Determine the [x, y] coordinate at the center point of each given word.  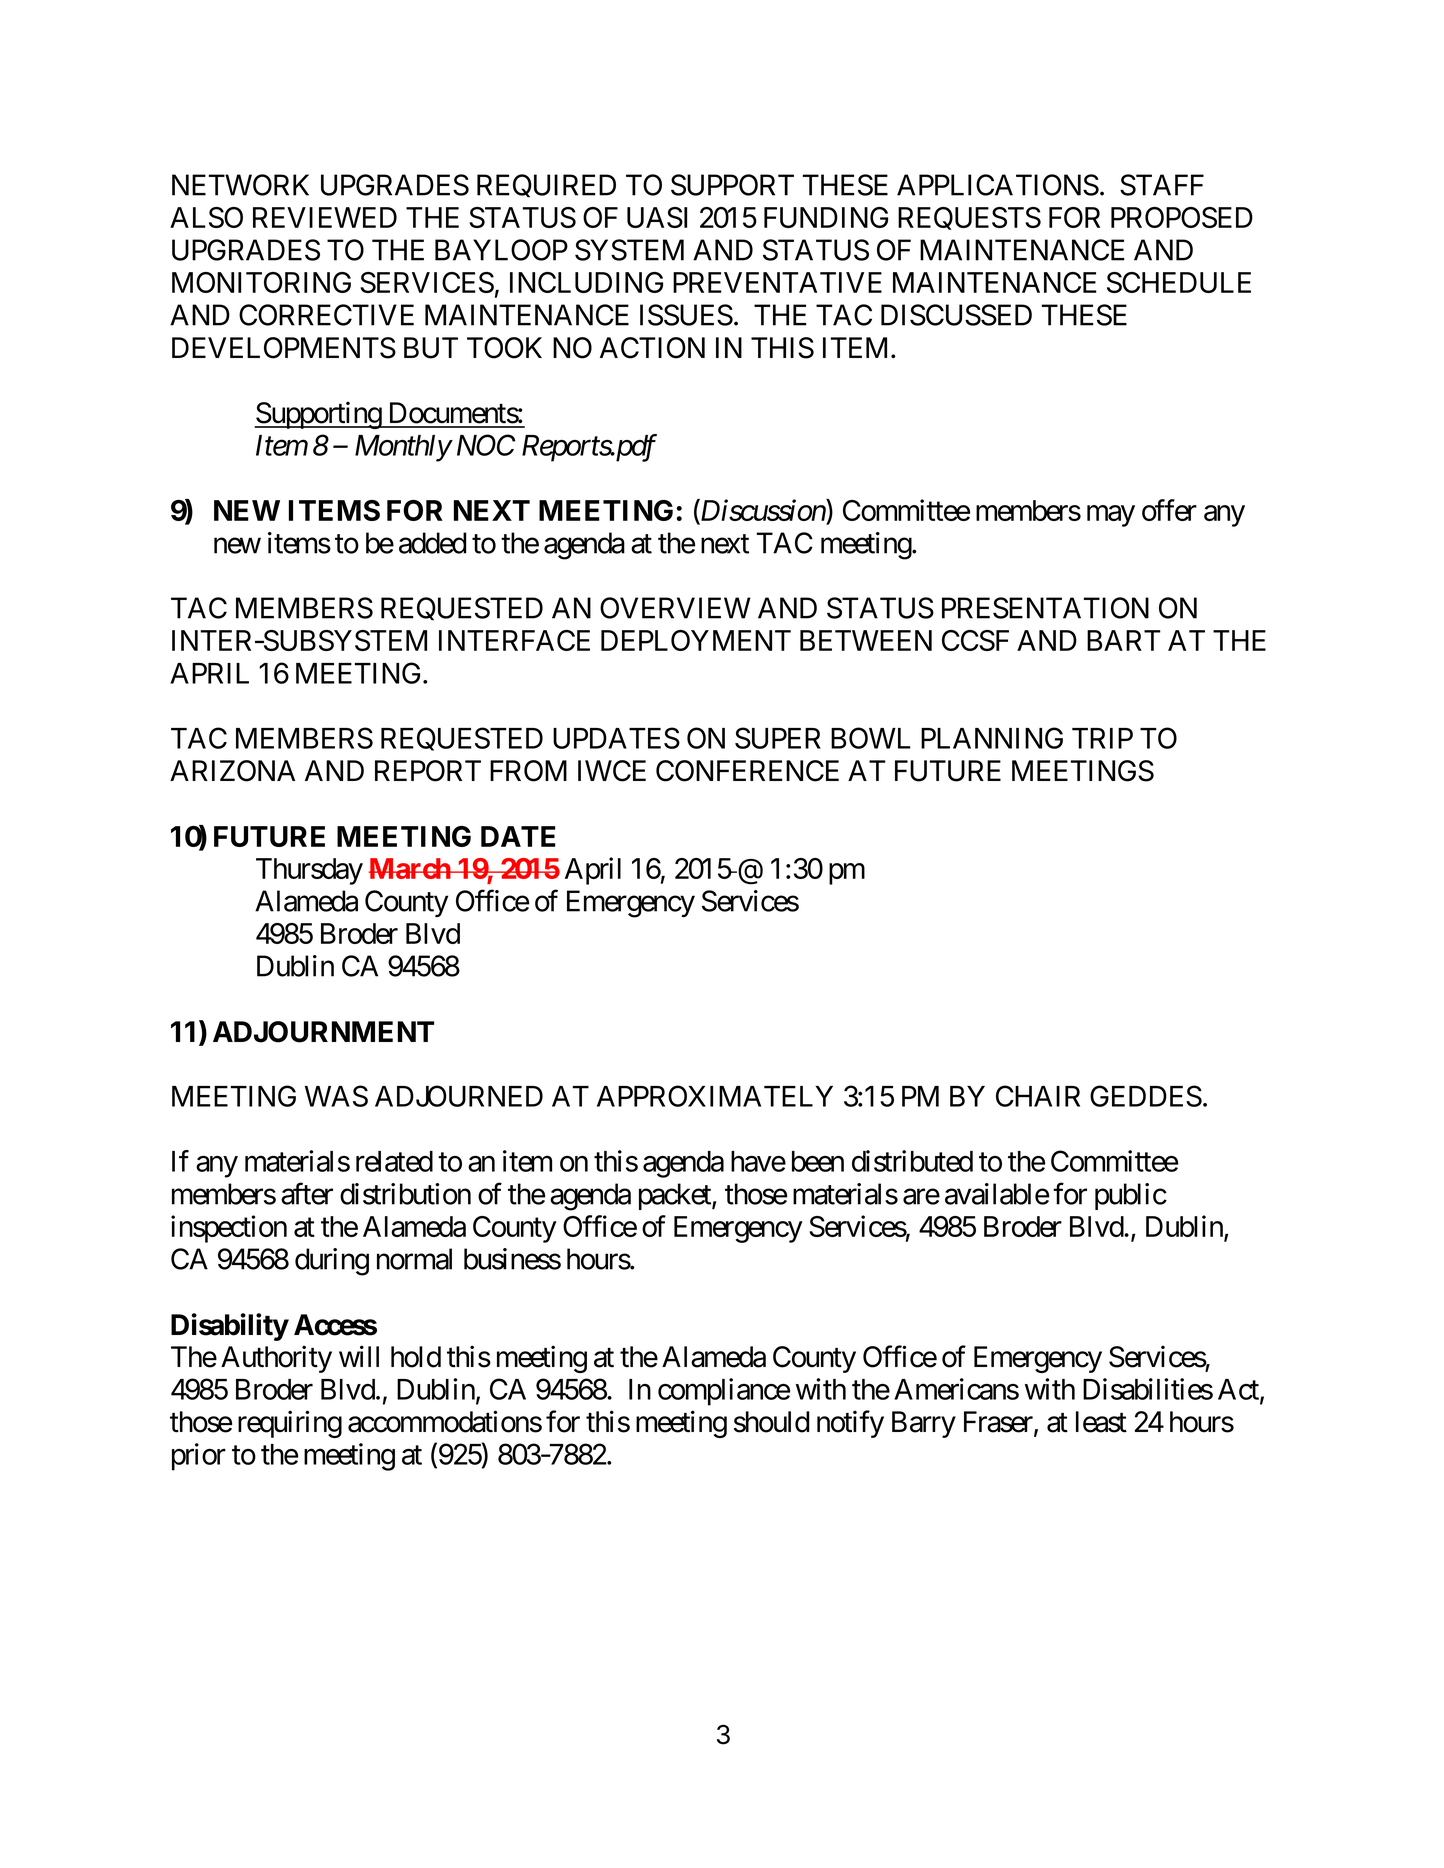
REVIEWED [325, 217]
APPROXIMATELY [715, 1096]
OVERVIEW [675, 608]
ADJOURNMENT [323, 1032]
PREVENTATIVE [777, 282]
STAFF [1162, 185]
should [772, 1422]
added [433, 543]
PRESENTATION [1045, 608]
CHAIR [1038, 1096]
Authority [276, 1359]
